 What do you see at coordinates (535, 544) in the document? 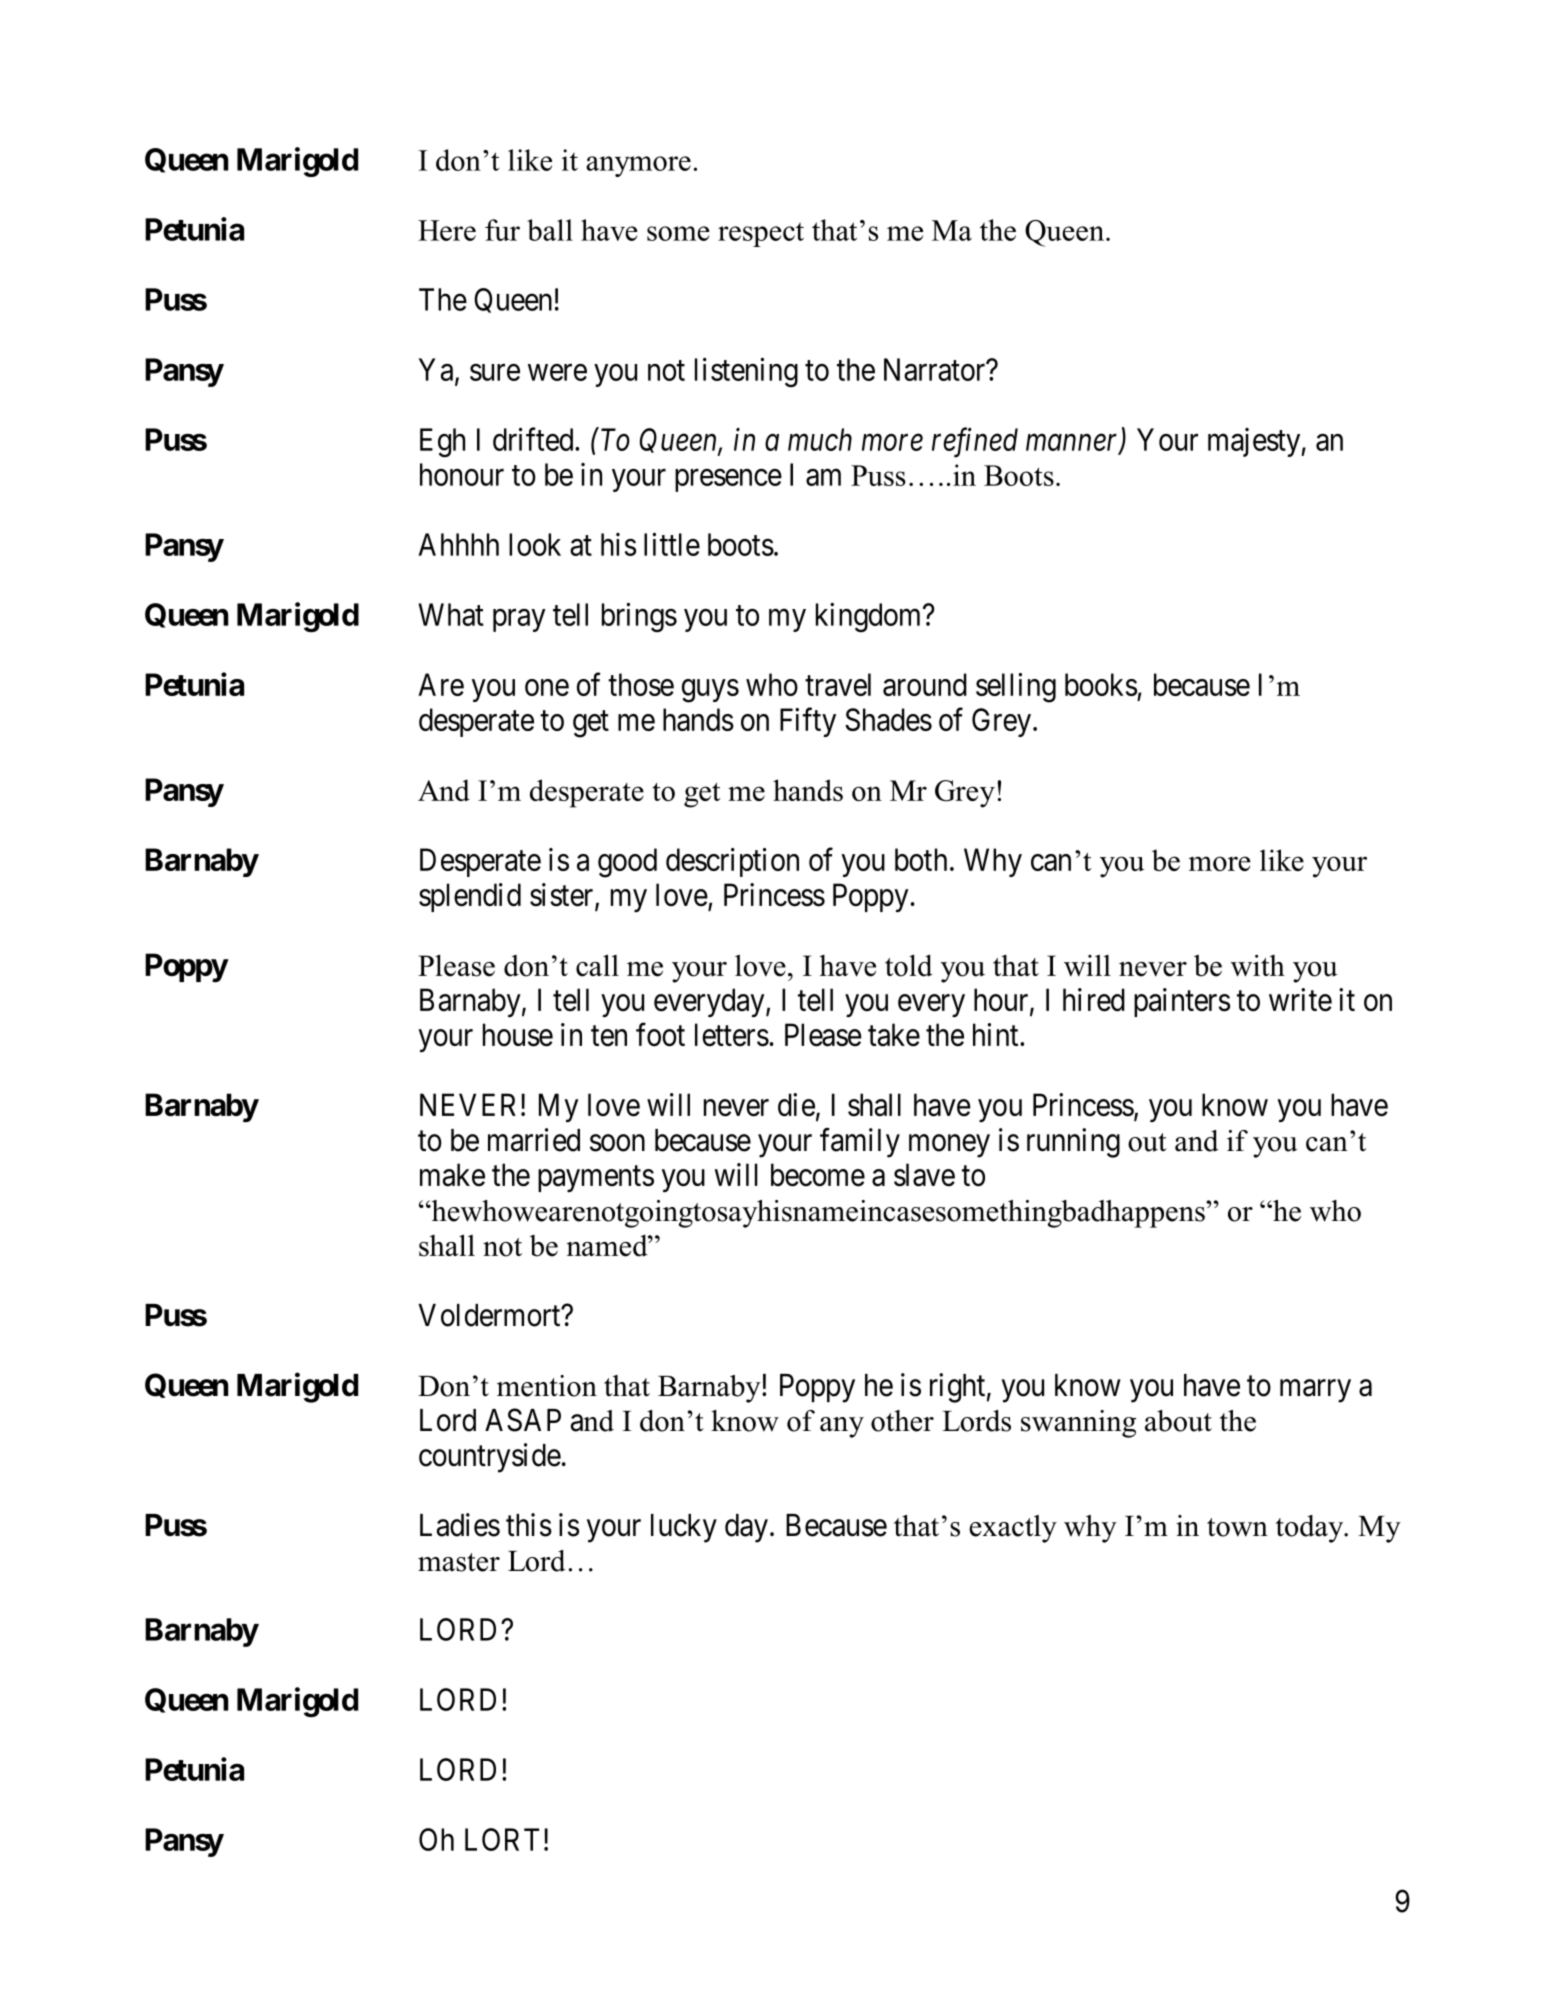
I see `look` at bounding box center [535, 544].
